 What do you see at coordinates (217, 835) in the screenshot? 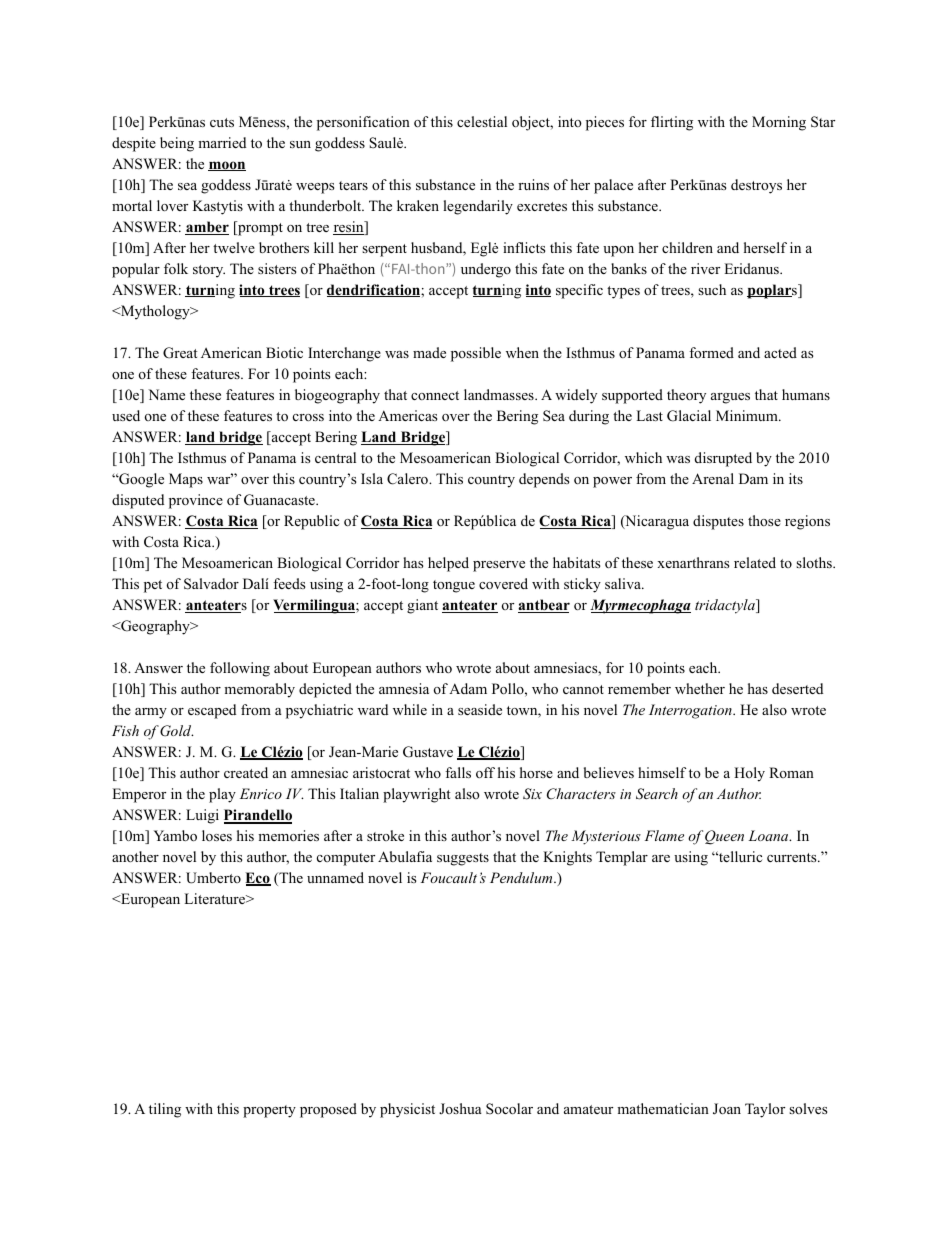
I see `loses` at bounding box center [217, 835].
